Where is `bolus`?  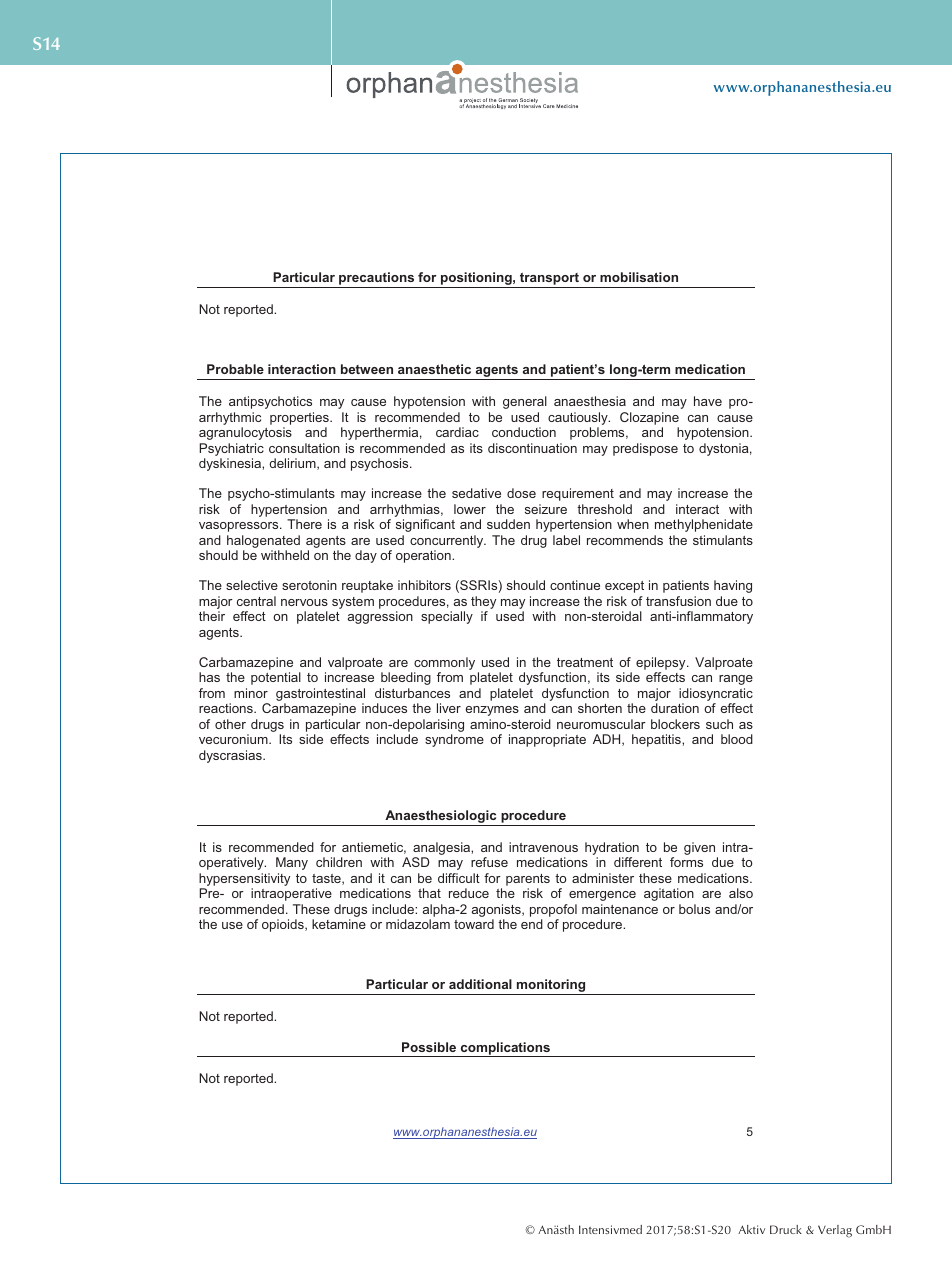
bolus is located at coordinates (694, 909).
